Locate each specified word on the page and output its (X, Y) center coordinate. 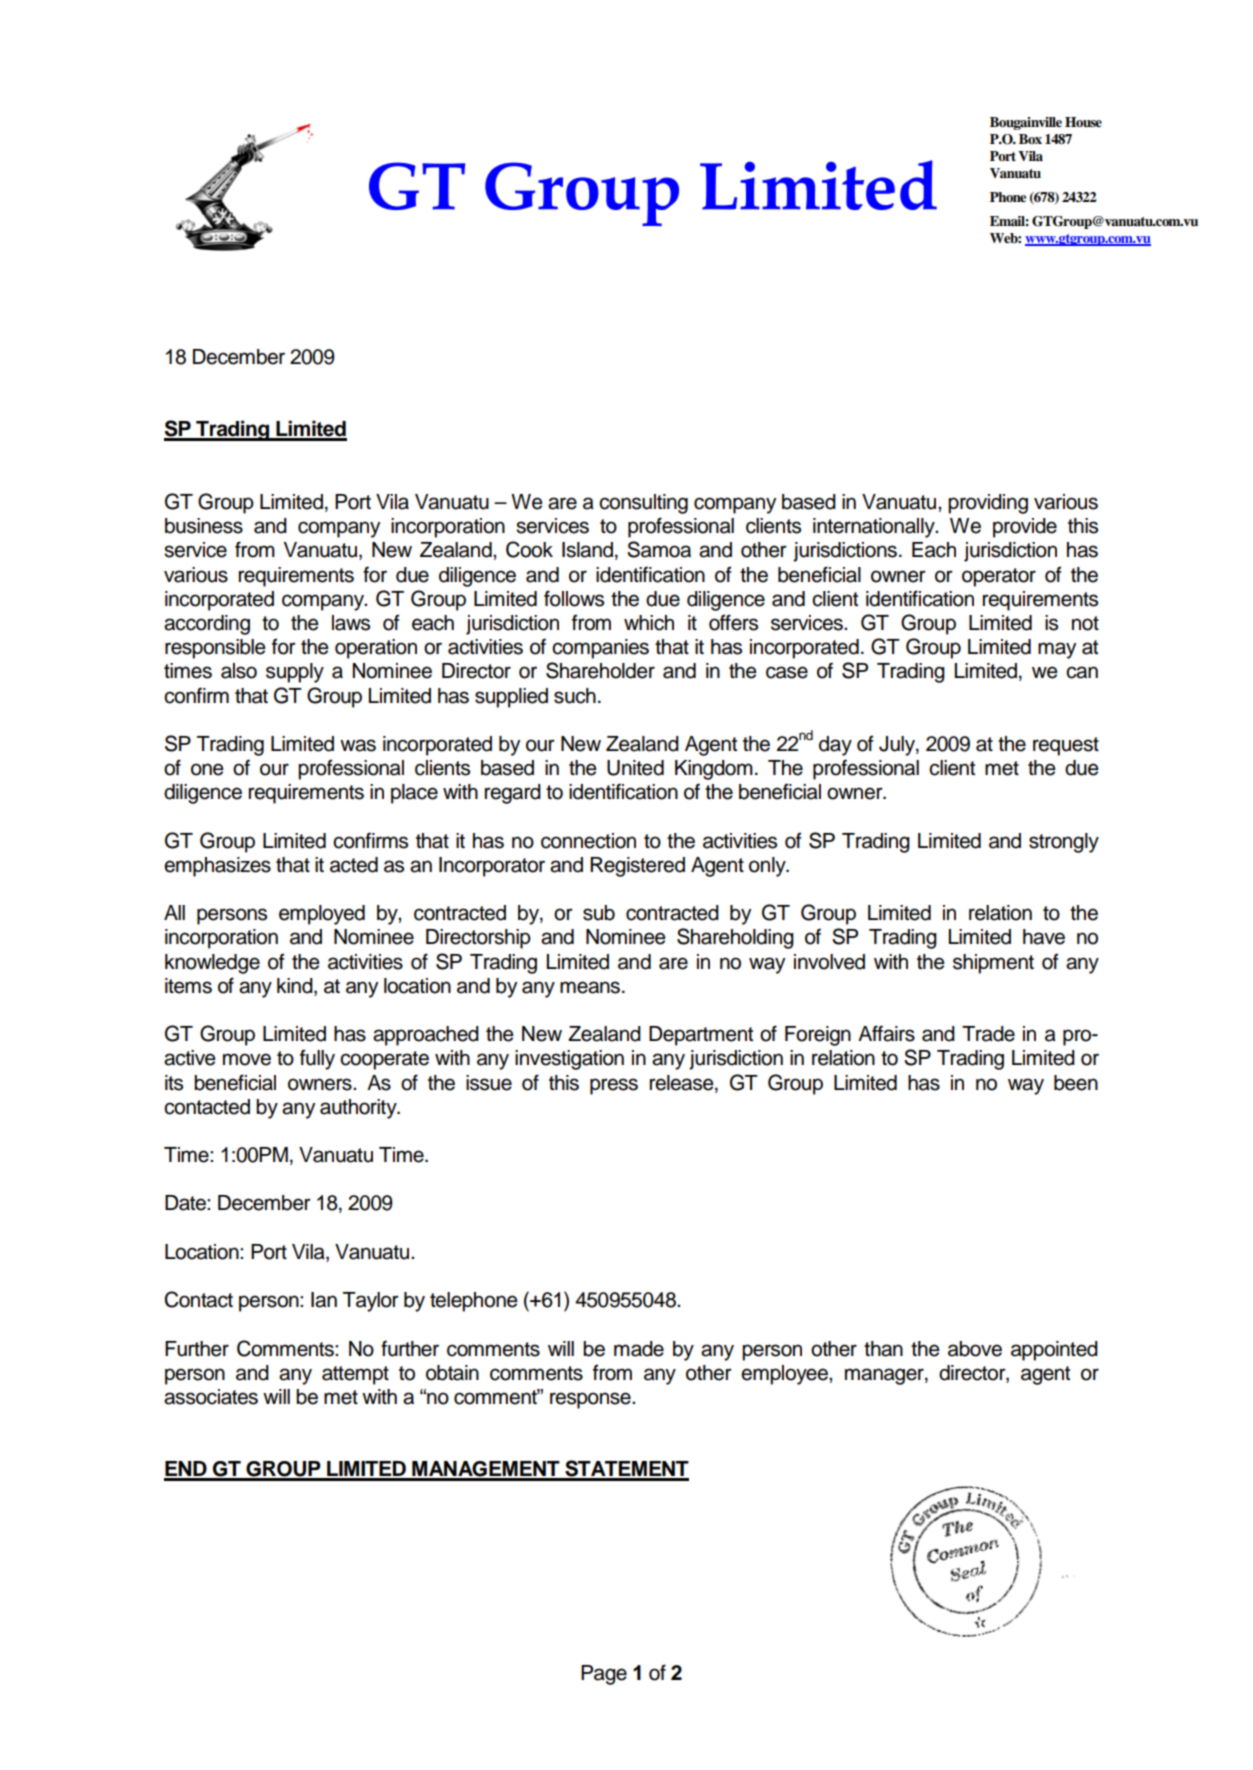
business (204, 526)
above (975, 1349)
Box (1030, 139)
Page (604, 1675)
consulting (643, 504)
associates (211, 1397)
